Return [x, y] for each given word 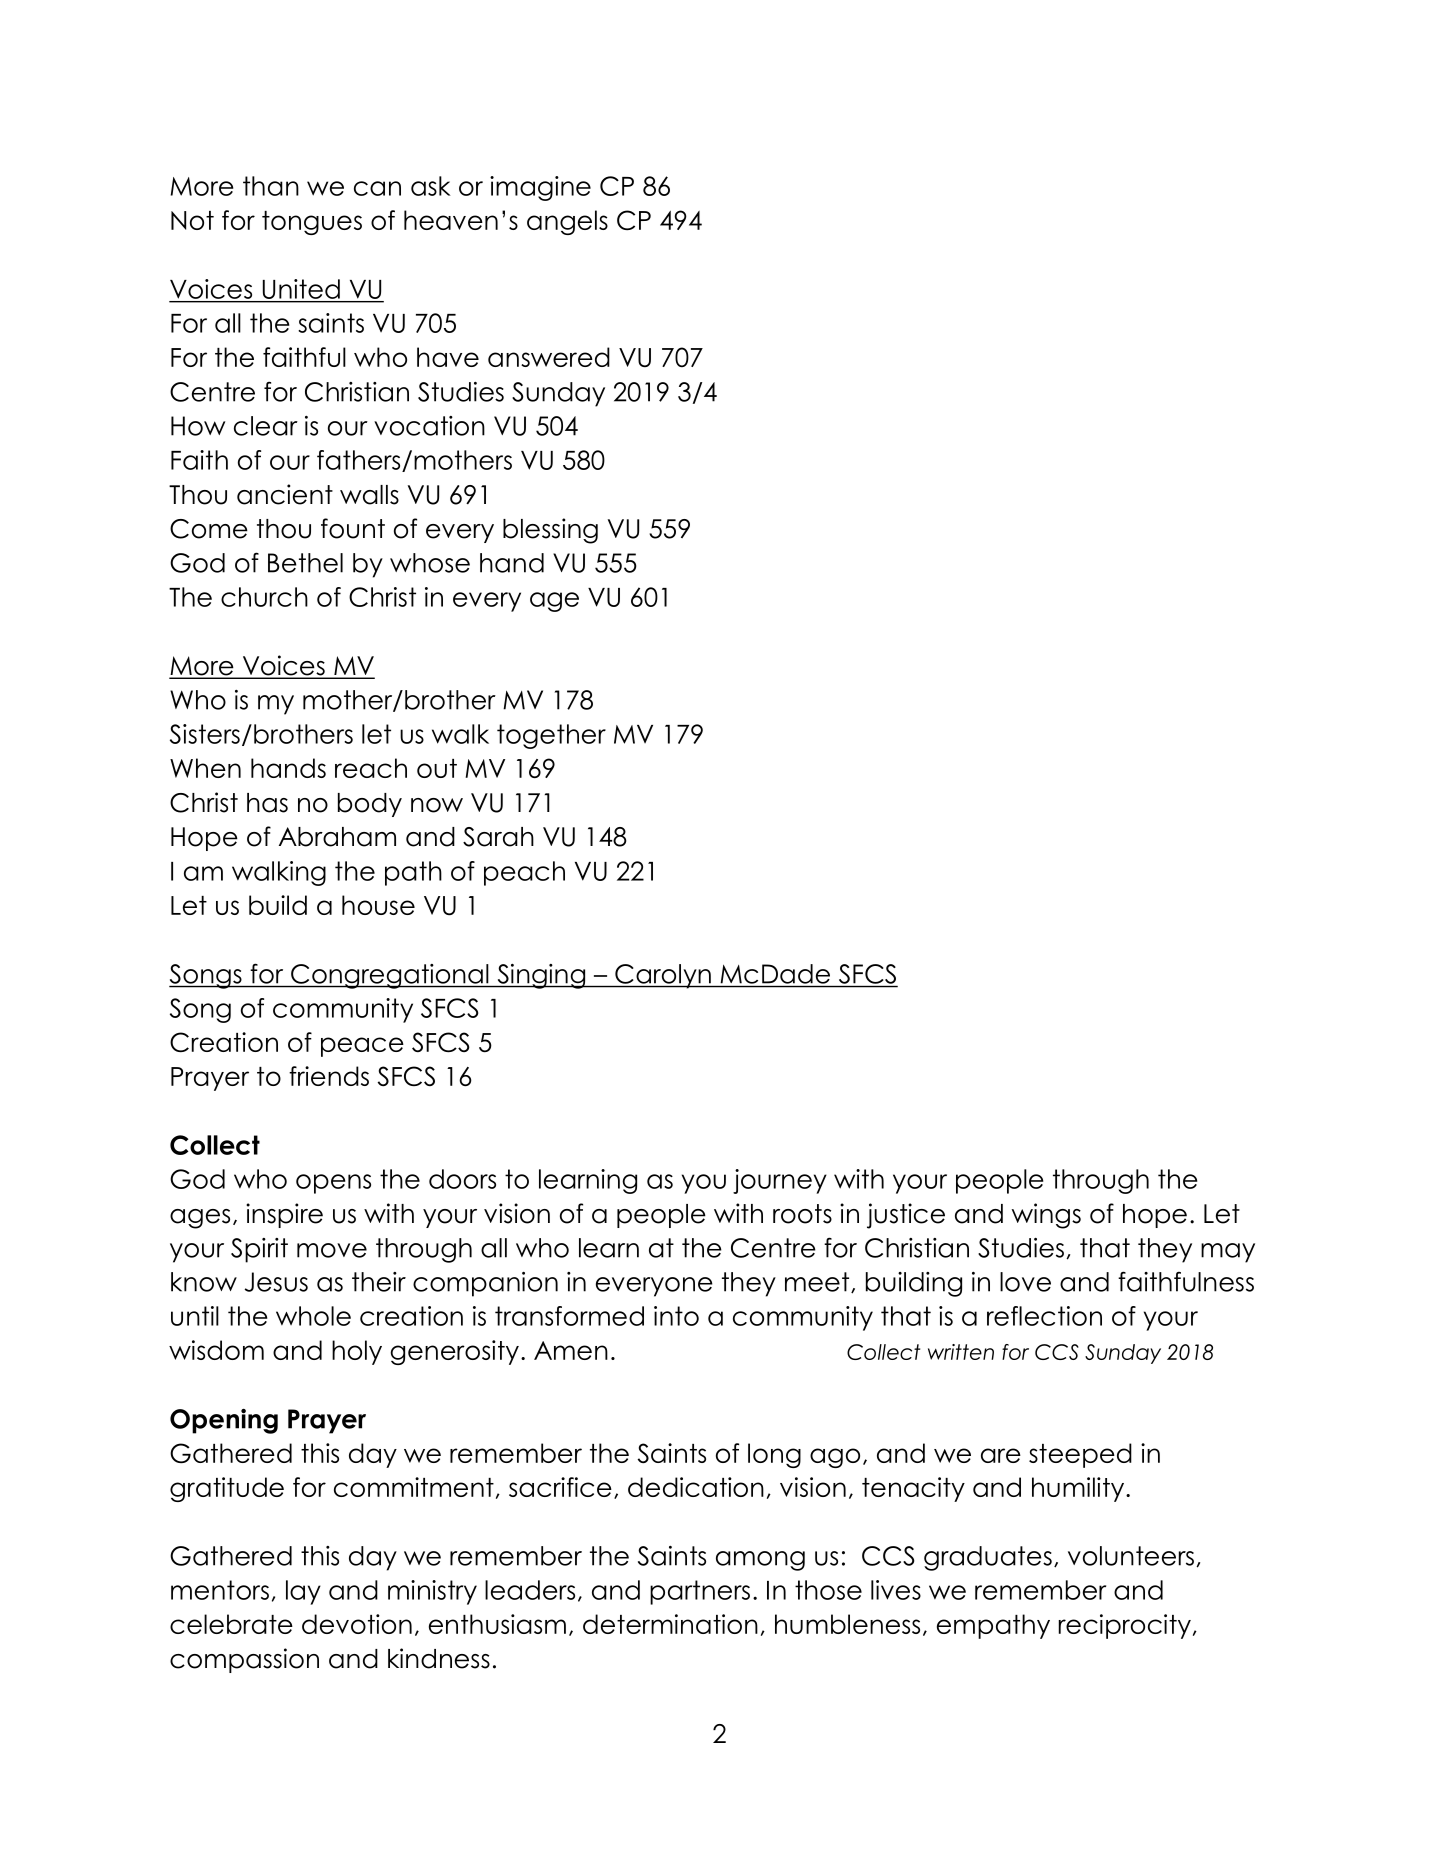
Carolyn [663, 976]
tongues [312, 223]
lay [303, 1592]
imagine [540, 188]
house [378, 905]
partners [700, 1592]
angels [567, 222]
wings [1046, 1216]
